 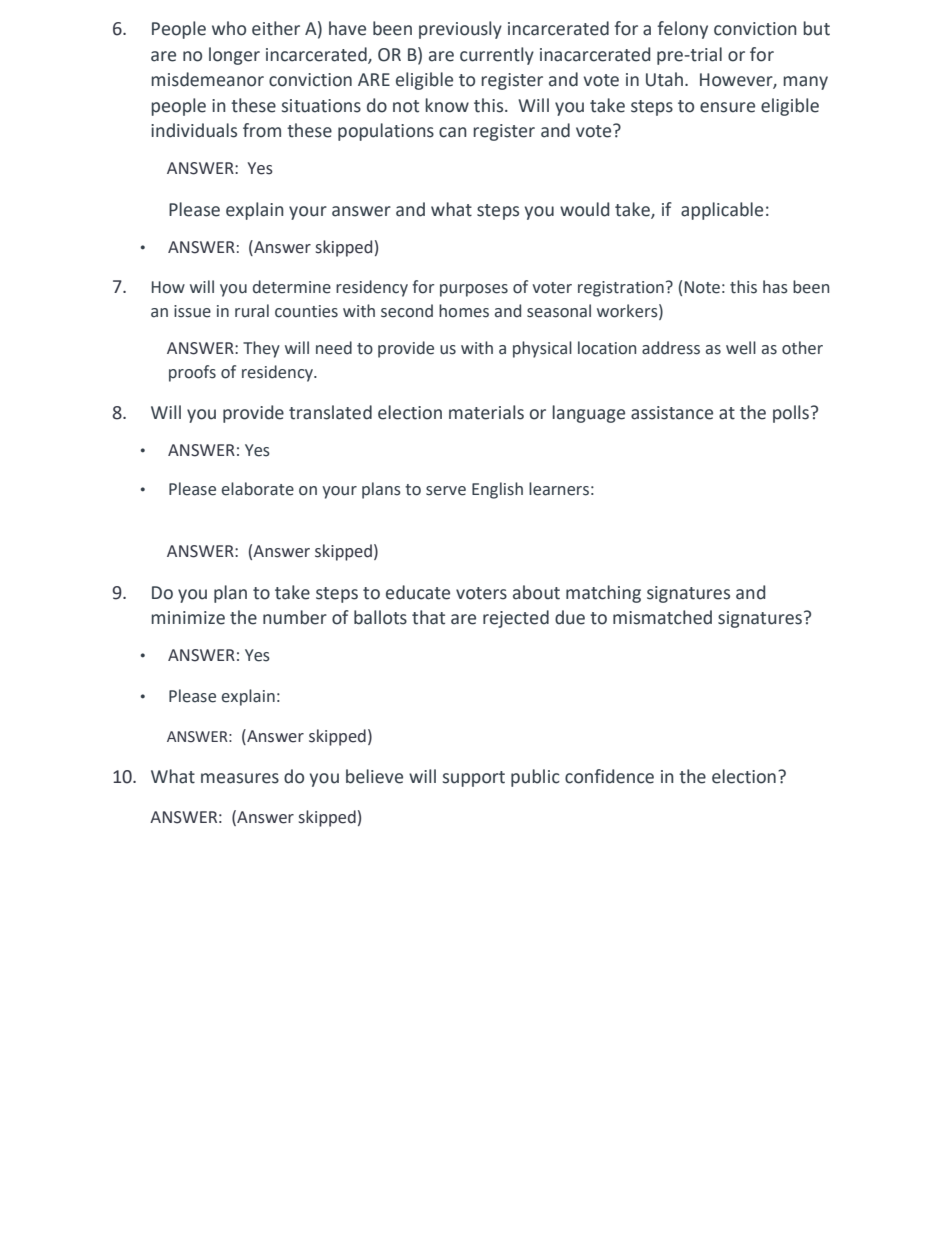 I want to click on materials, so click(x=486, y=412).
